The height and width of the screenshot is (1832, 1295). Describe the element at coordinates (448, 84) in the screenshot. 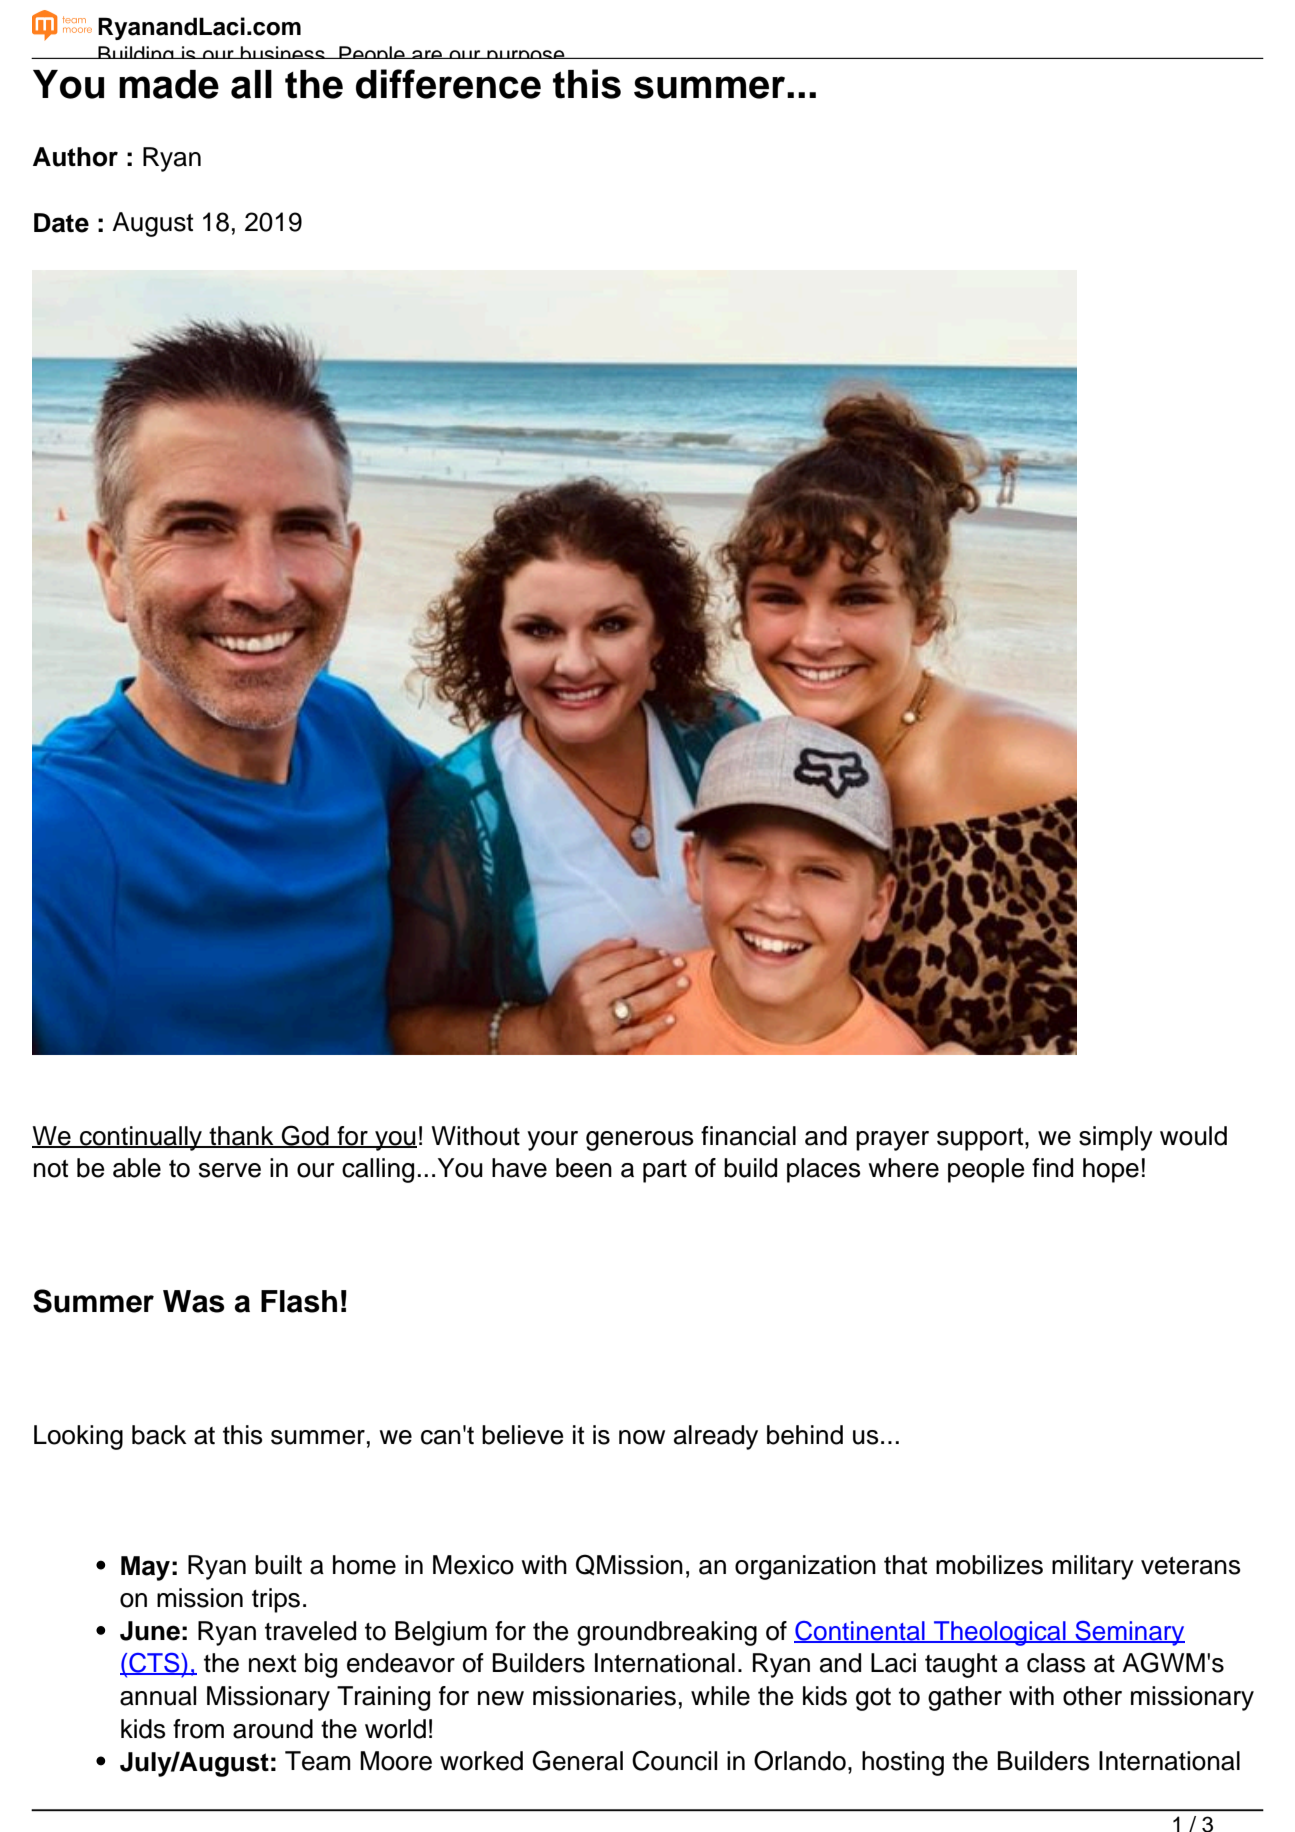

I see `difference` at that location.
